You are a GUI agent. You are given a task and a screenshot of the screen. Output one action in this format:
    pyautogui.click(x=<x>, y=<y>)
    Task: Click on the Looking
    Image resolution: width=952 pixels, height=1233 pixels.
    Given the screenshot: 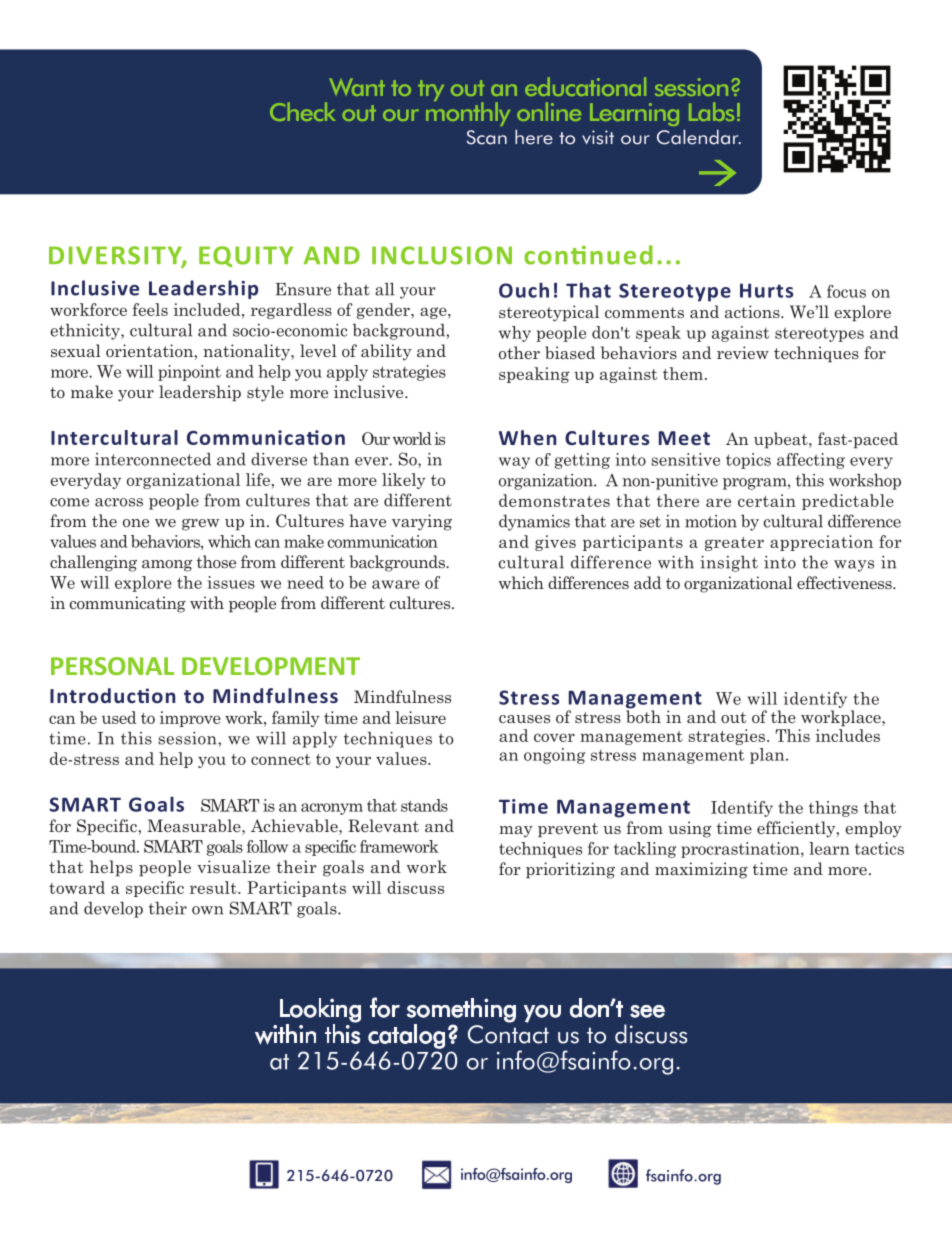 What is the action you would take?
    pyautogui.click(x=320, y=1010)
